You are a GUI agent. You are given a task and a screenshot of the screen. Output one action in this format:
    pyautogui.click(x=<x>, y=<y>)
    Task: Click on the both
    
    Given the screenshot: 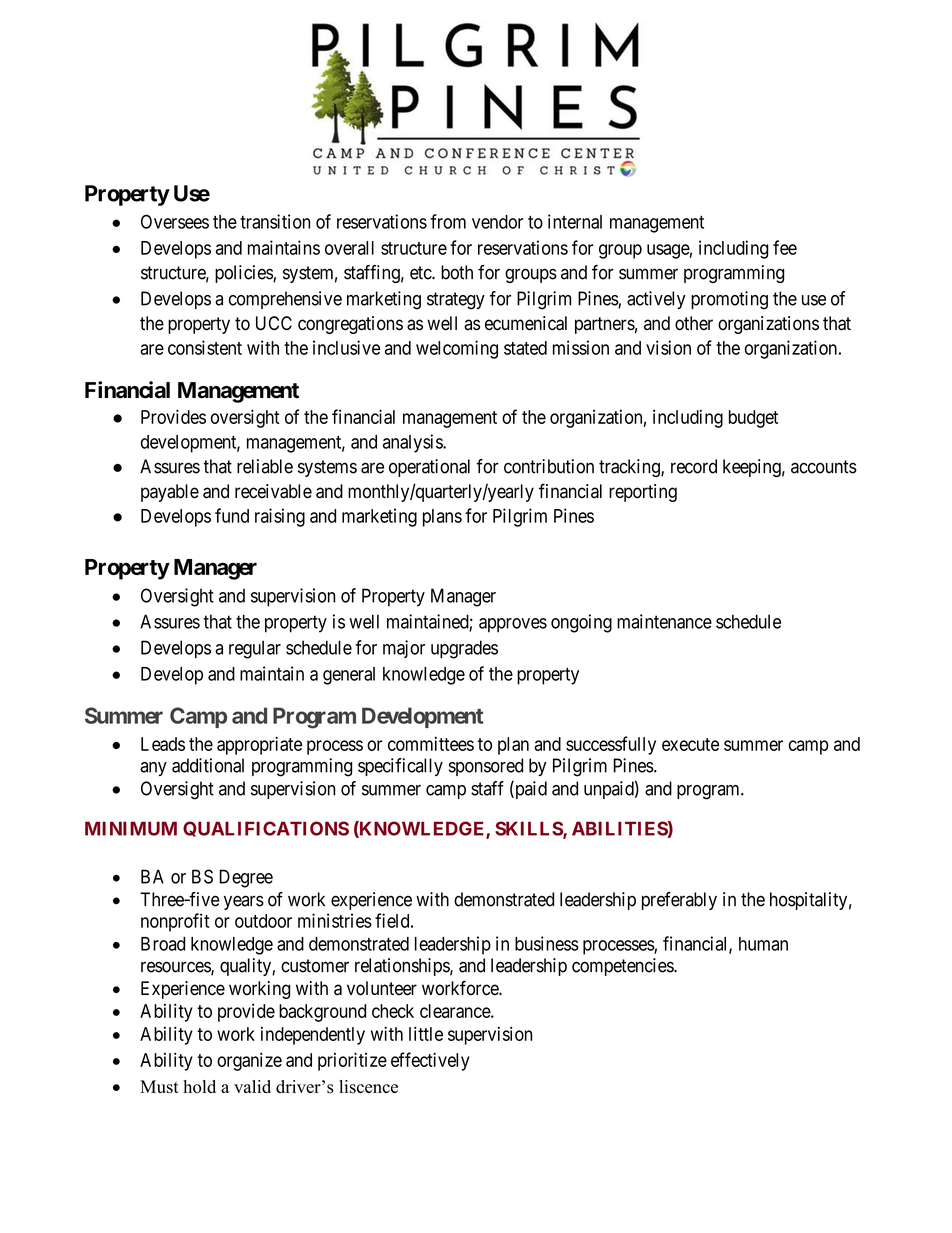 What is the action you would take?
    pyautogui.click(x=457, y=272)
